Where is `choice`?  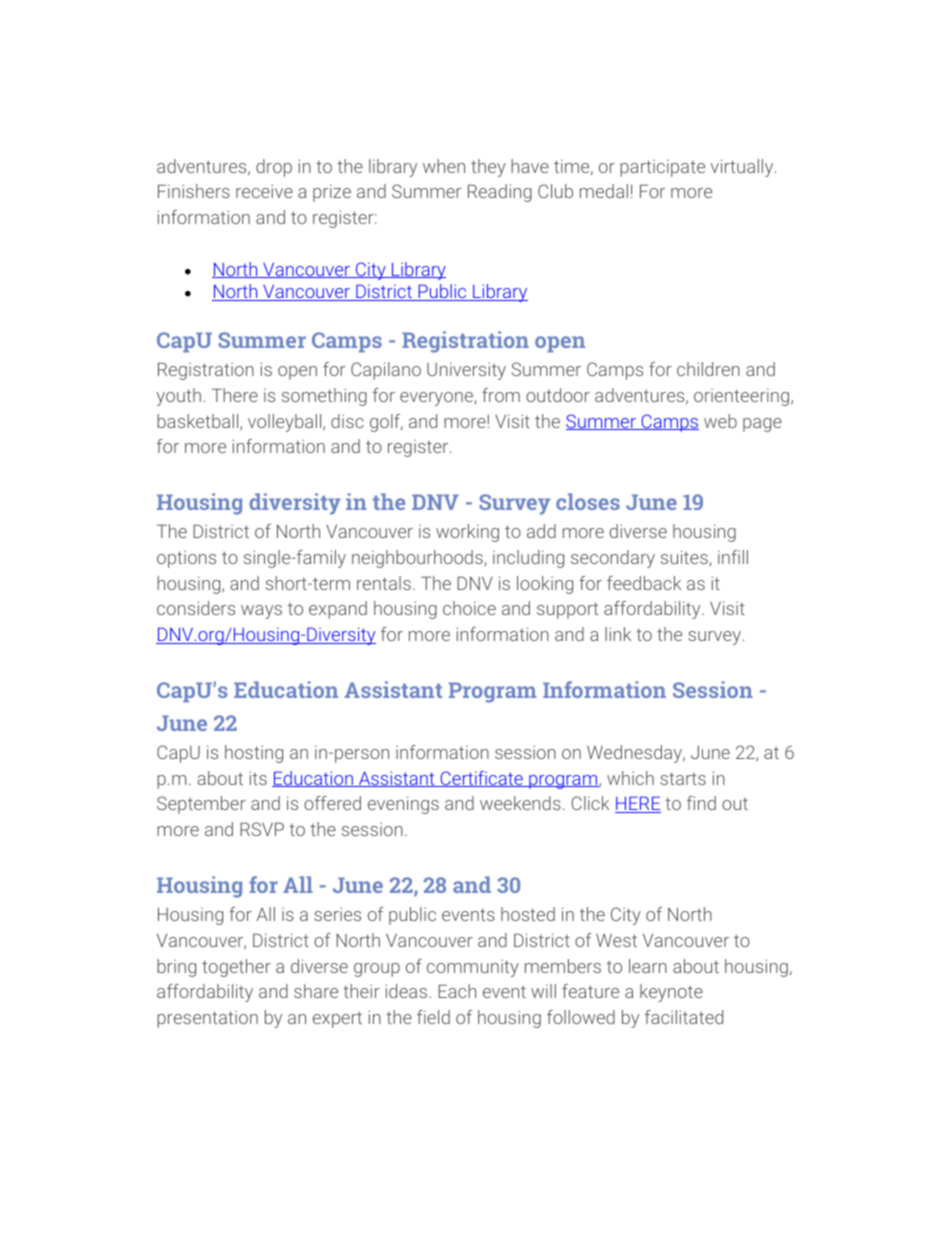
choice is located at coordinates (469, 608).
